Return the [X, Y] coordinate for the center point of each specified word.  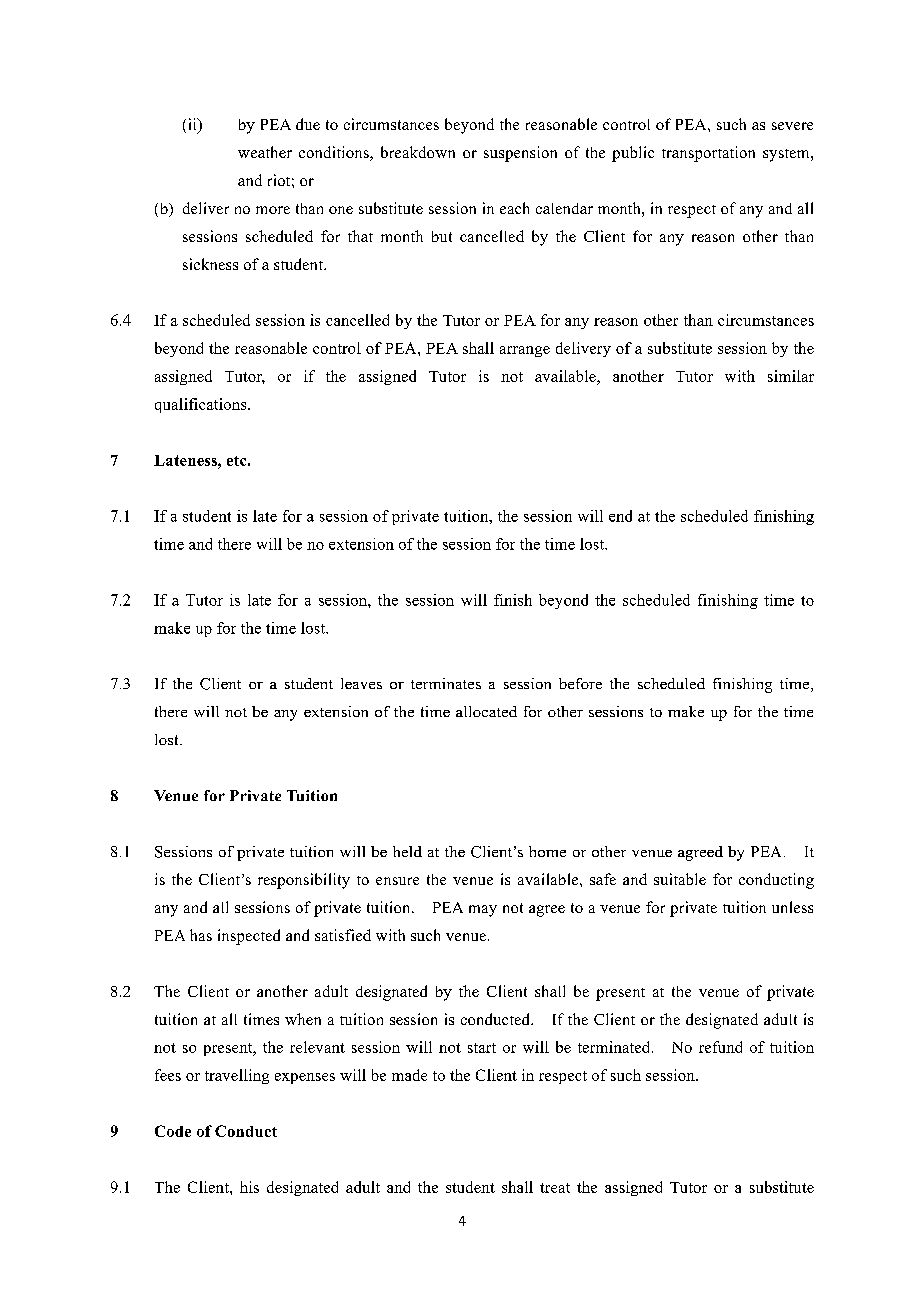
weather [265, 152]
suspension [520, 154]
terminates [446, 683]
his [249, 1187]
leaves [361, 683]
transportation [708, 154]
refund [720, 1047]
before [580, 683]
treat [555, 1188]
